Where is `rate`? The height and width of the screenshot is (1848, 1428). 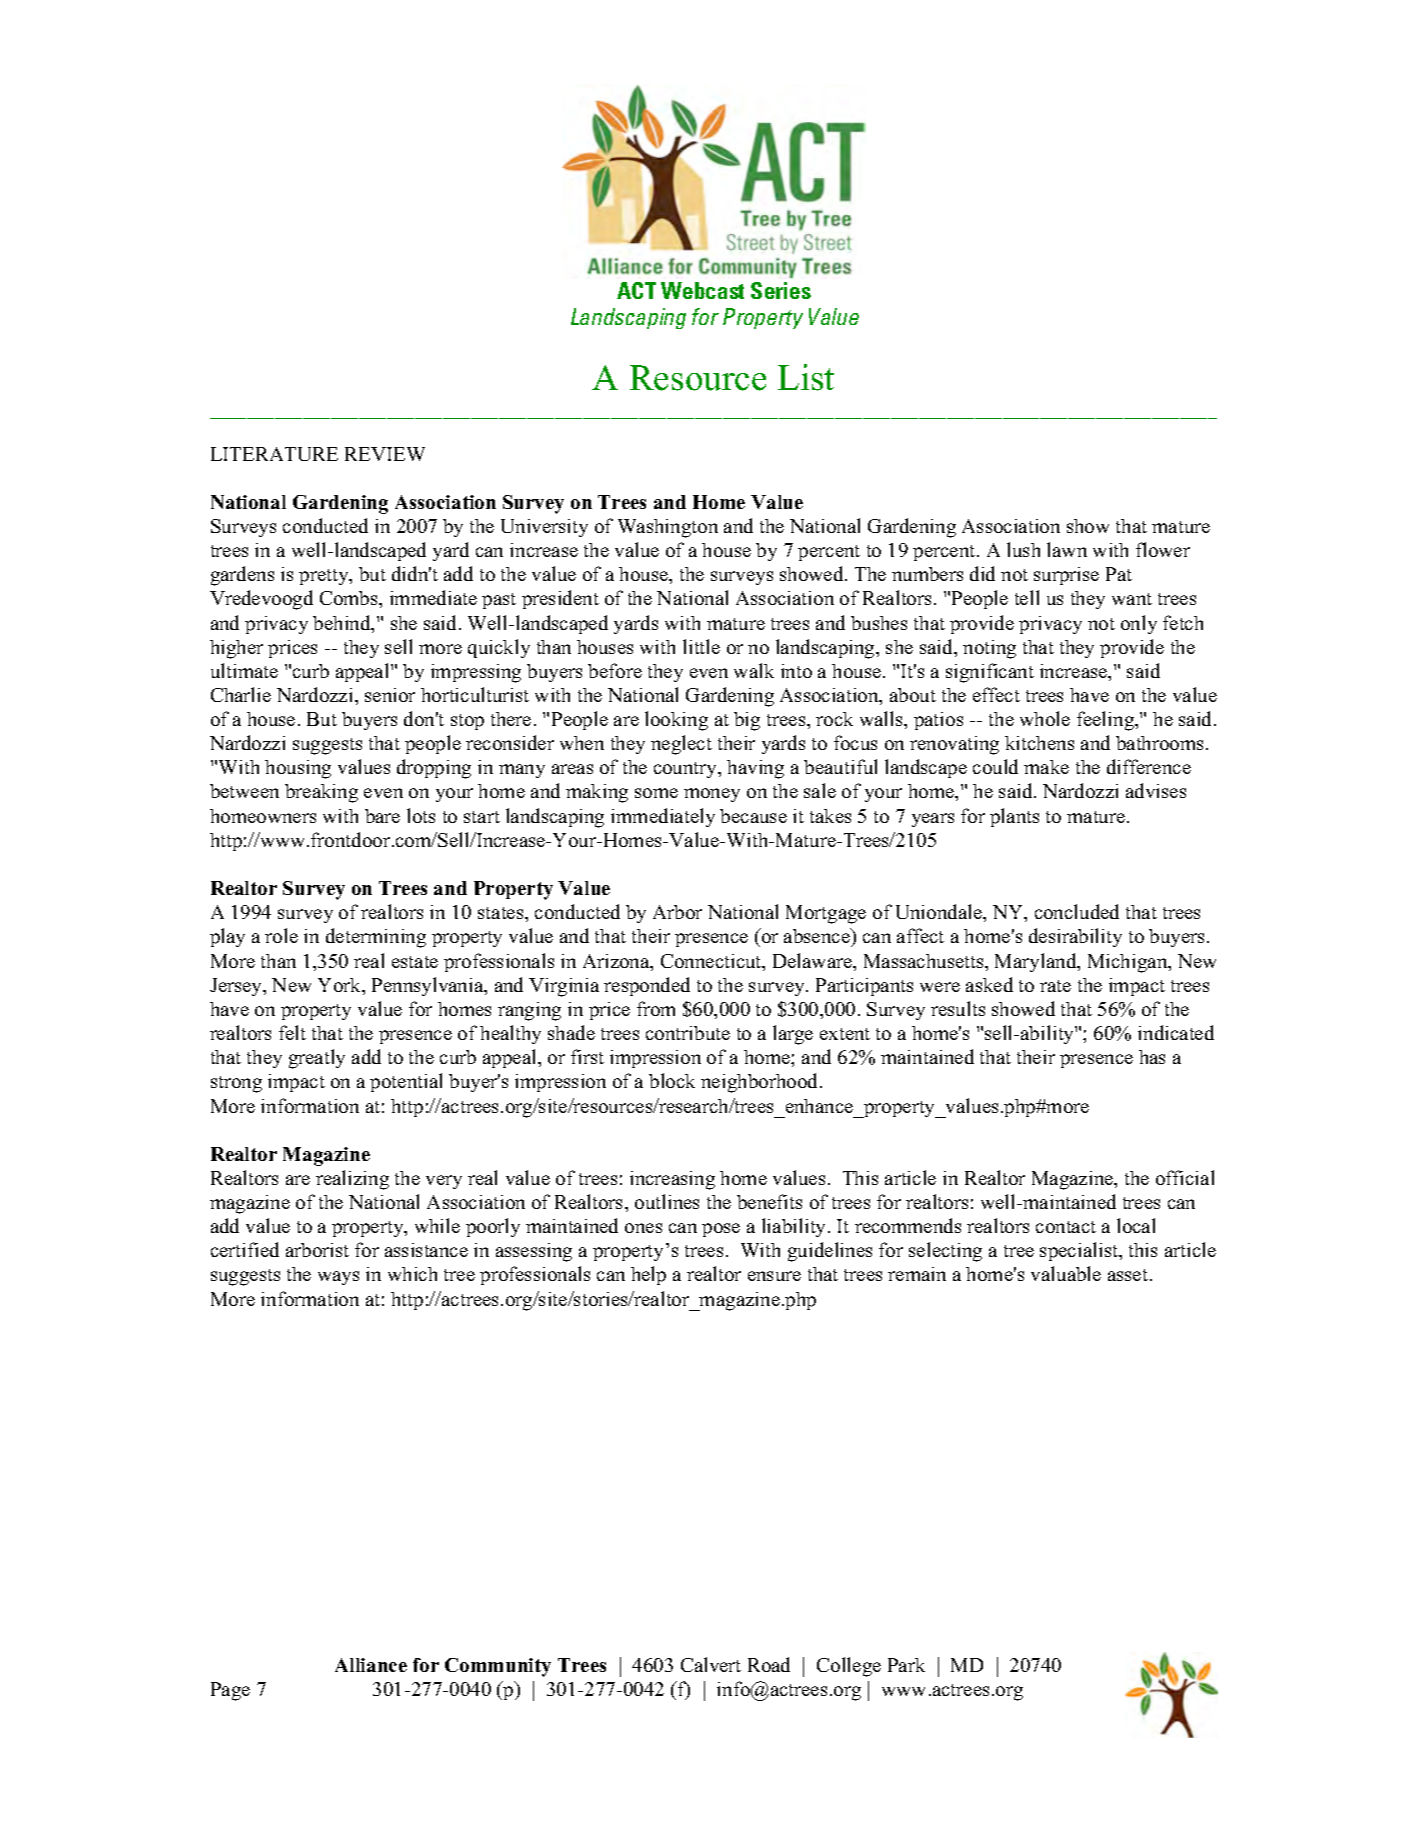 rate is located at coordinates (1055, 986).
